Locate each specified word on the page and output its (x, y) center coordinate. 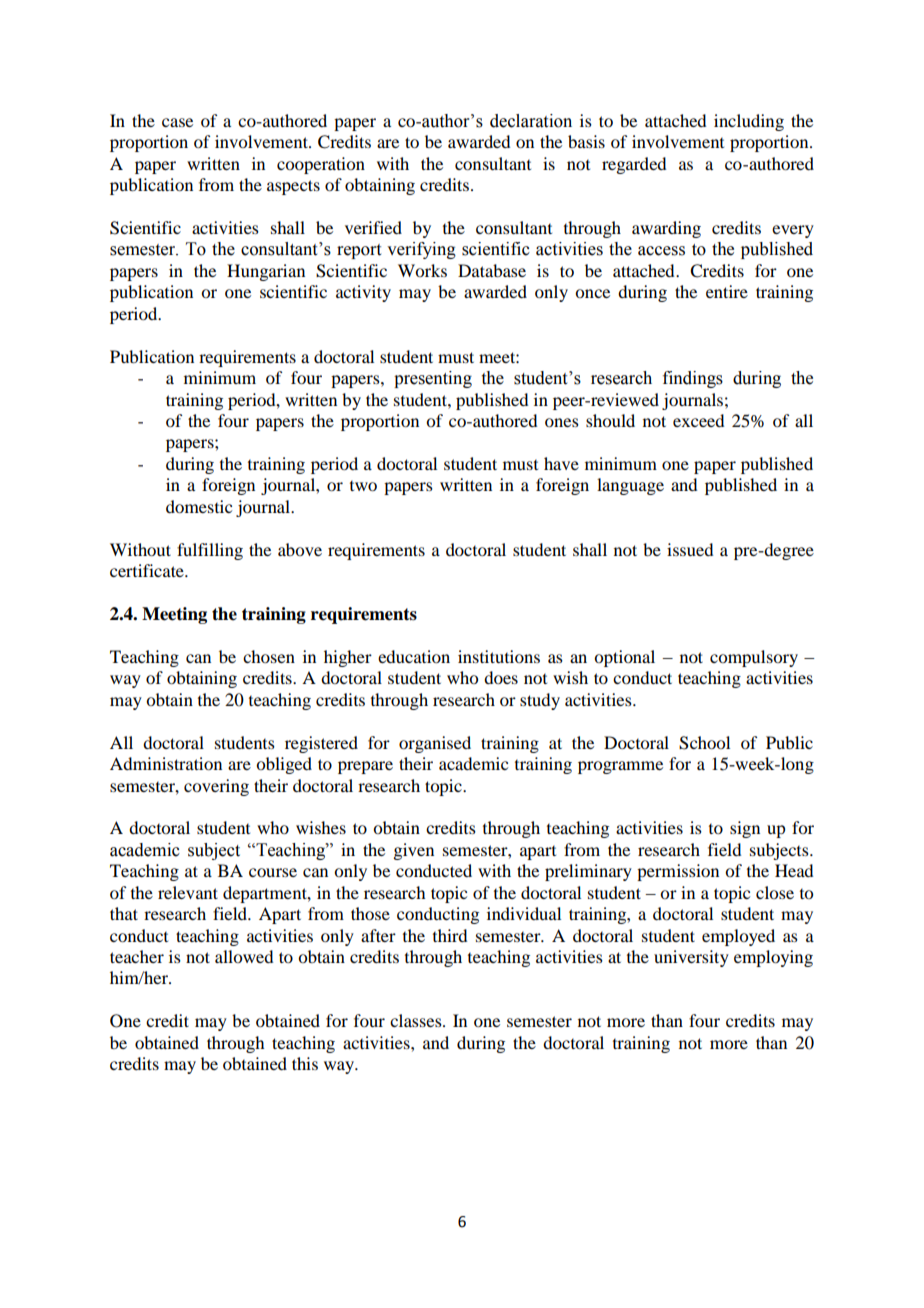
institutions (499, 656)
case (177, 122)
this (305, 1063)
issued (690, 549)
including (749, 122)
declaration (531, 121)
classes (417, 1020)
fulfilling (210, 551)
